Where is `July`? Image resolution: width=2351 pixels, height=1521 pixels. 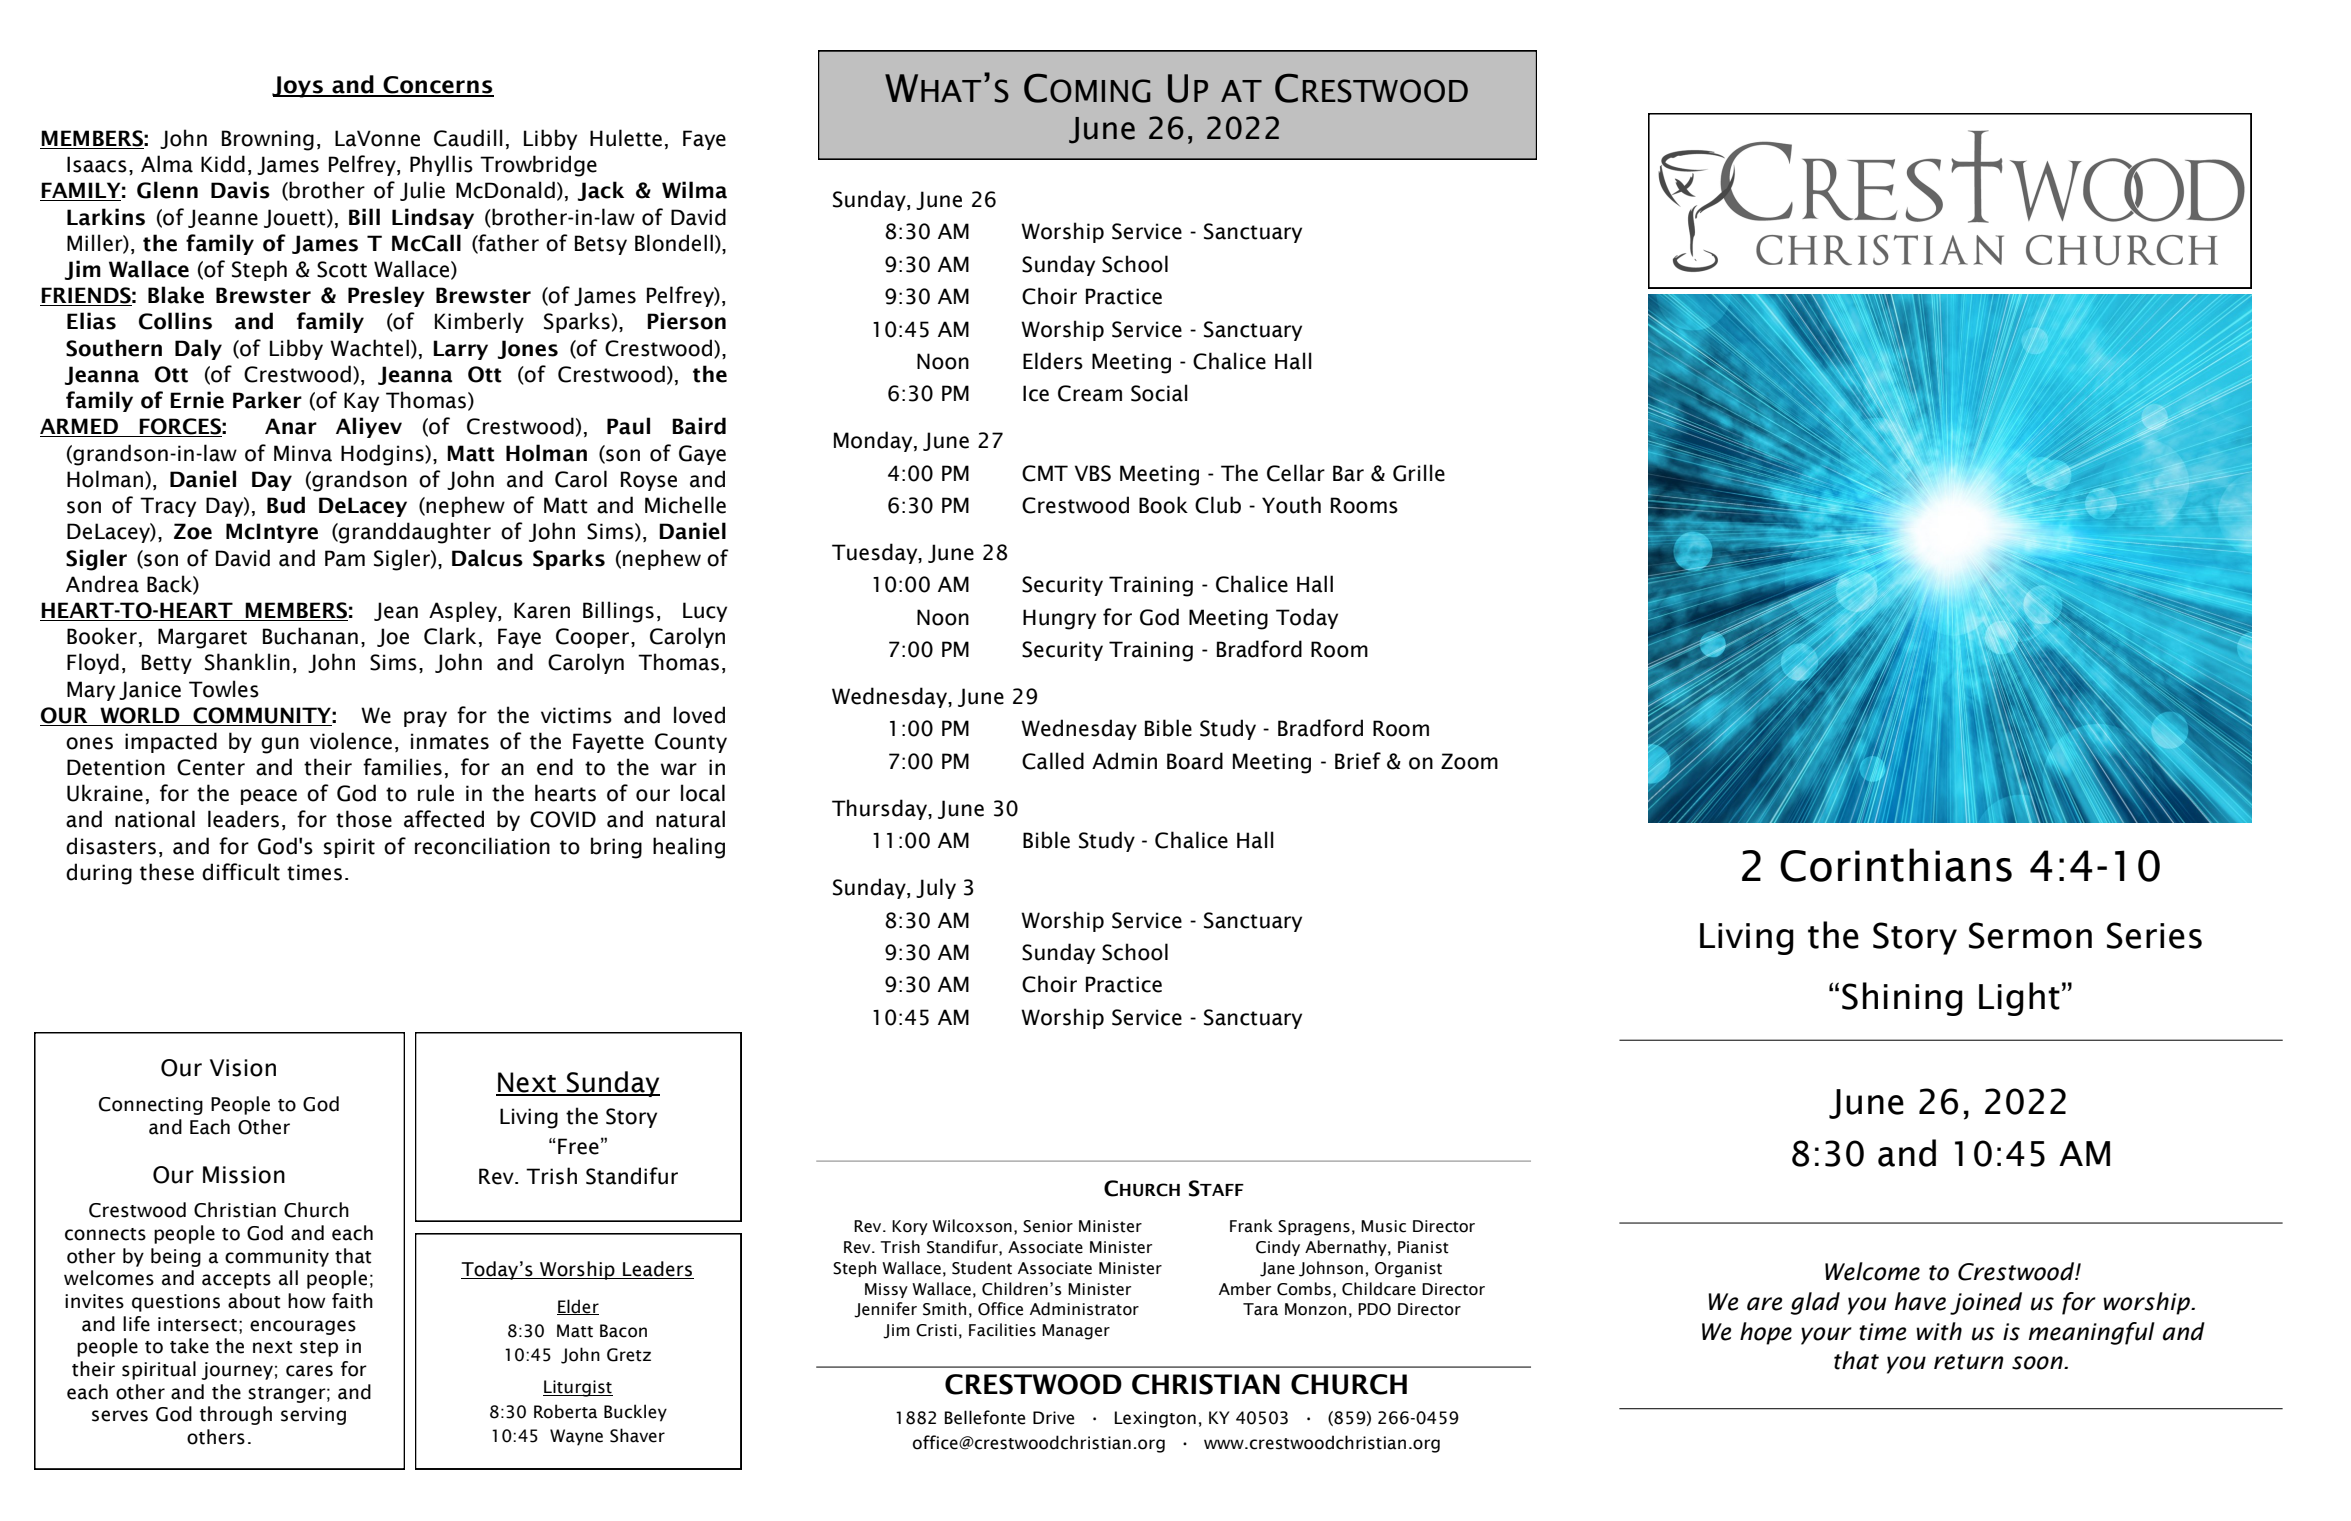 July is located at coordinates (936, 888).
